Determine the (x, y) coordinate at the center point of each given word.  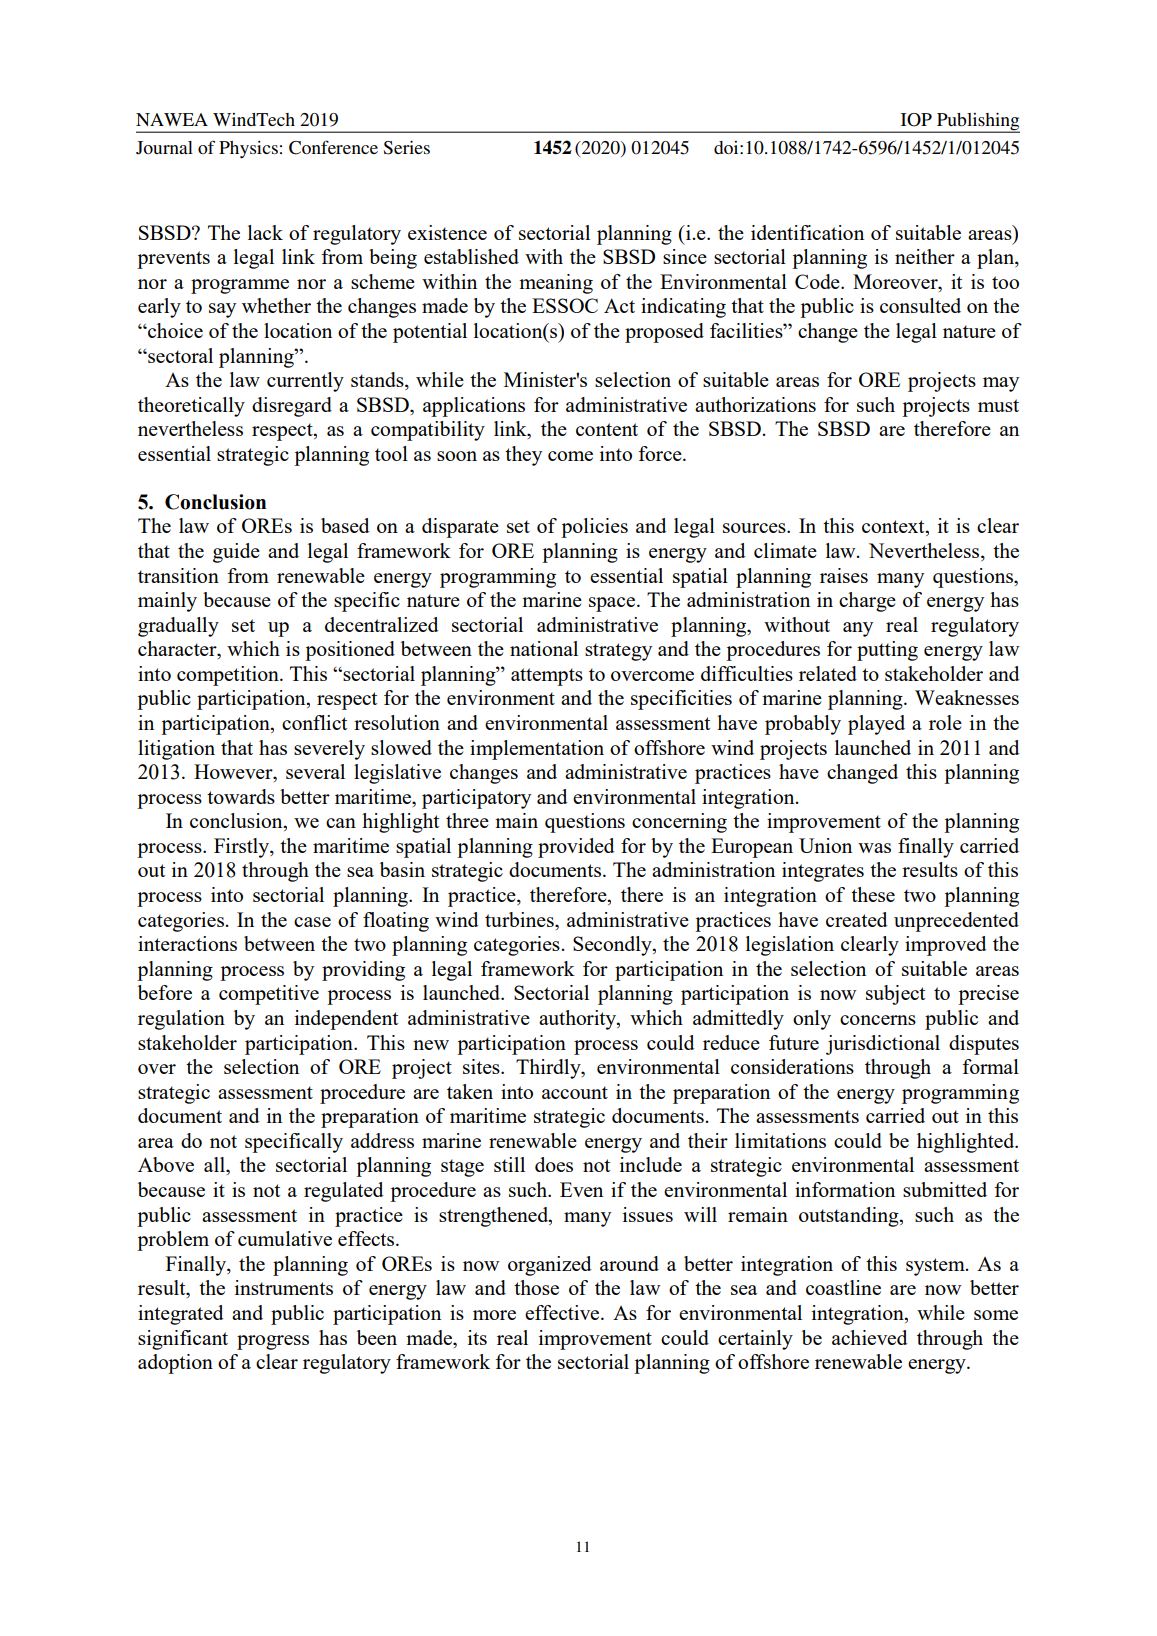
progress (273, 1342)
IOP (916, 120)
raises (844, 575)
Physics (248, 149)
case (312, 922)
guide (236, 553)
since (685, 256)
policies (594, 528)
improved (946, 946)
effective (563, 1312)
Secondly (613, 946)
